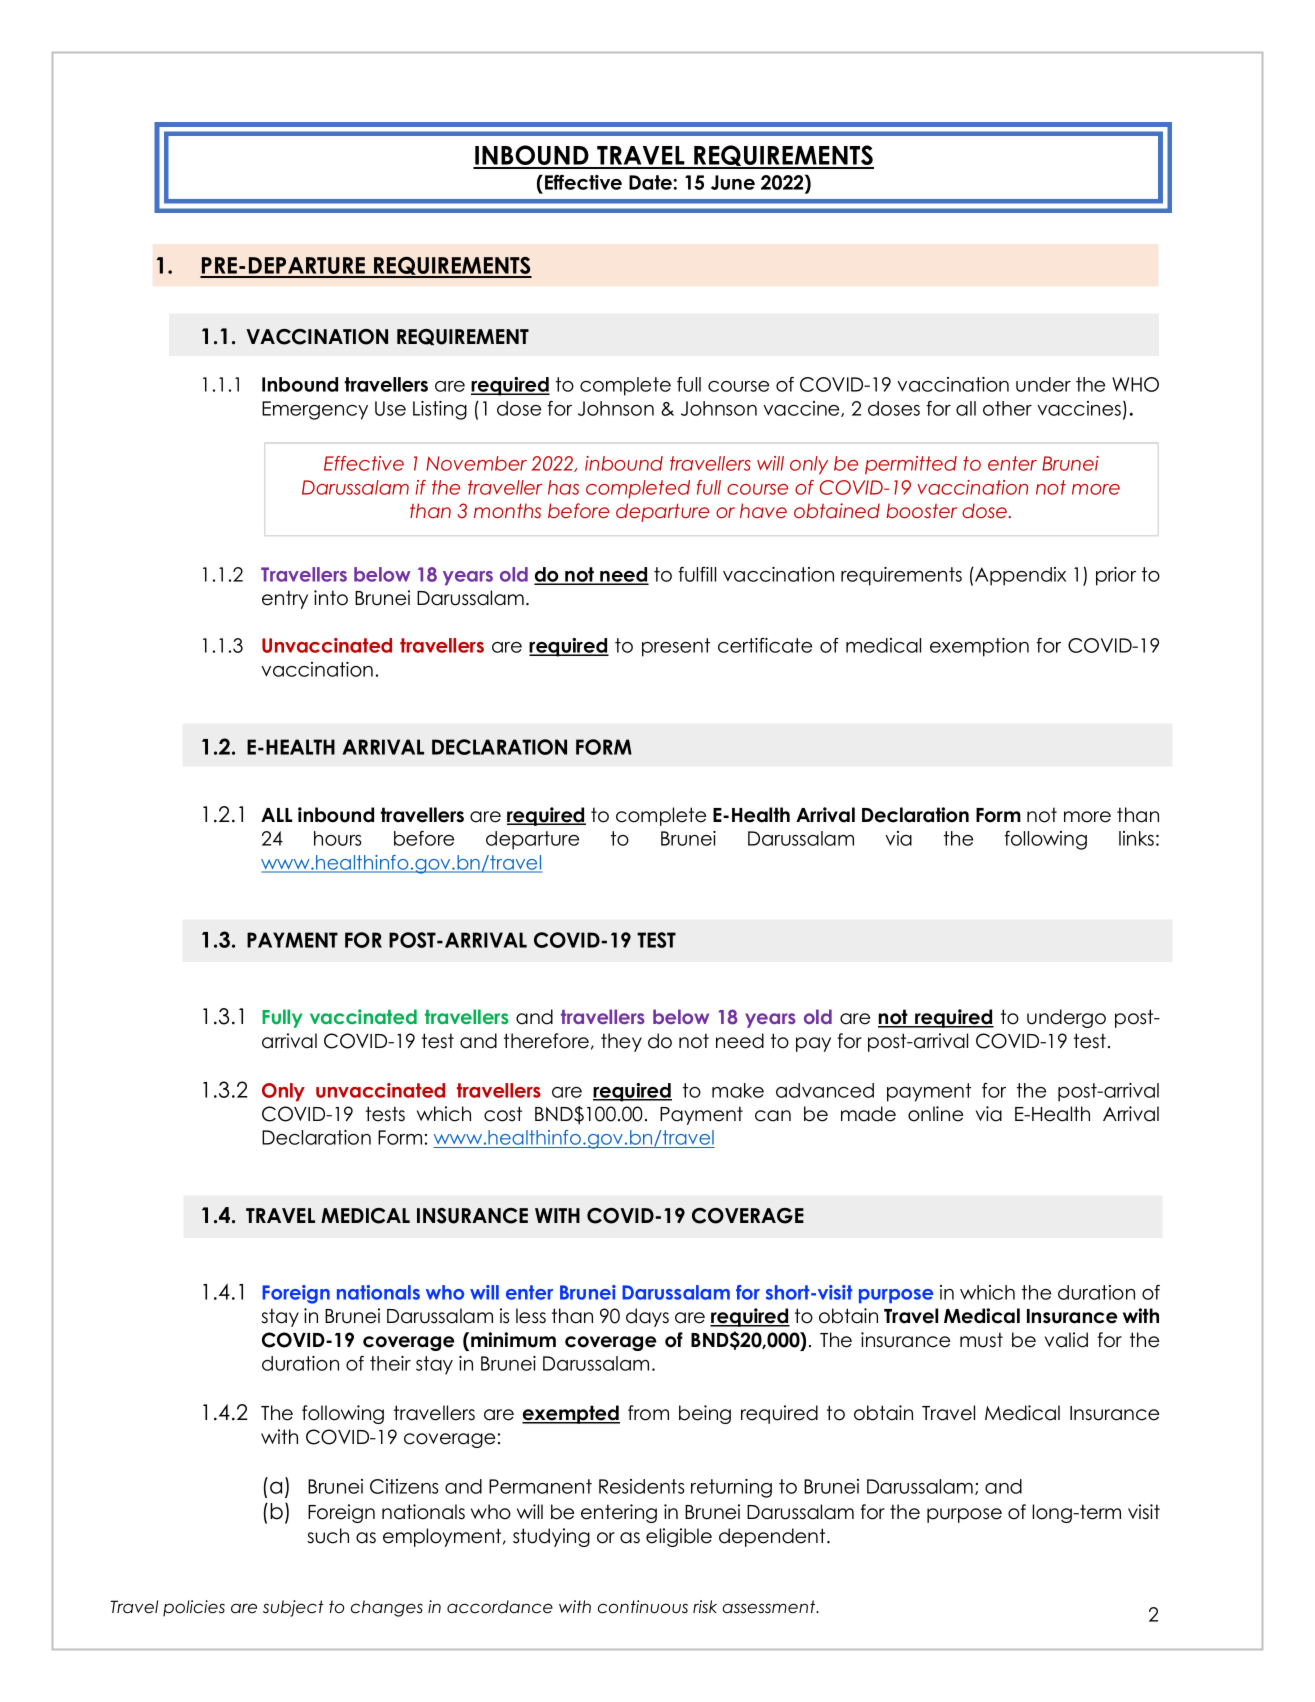 This page has height=1702, width=1315. What do you see at coordinates (563, 487) in the page?
I see `has` at bounding box center [563, 487].
